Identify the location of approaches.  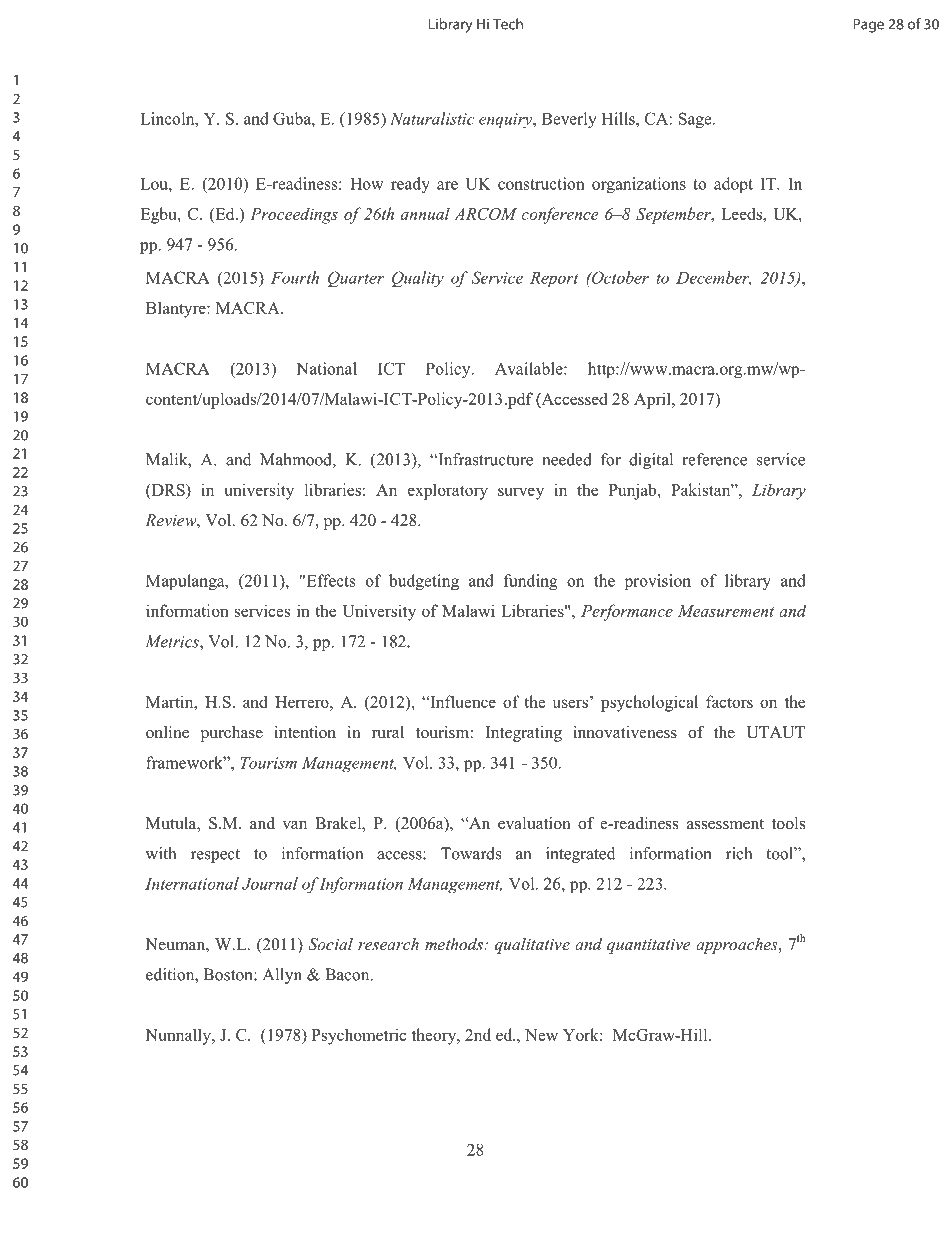
(738, 946).
